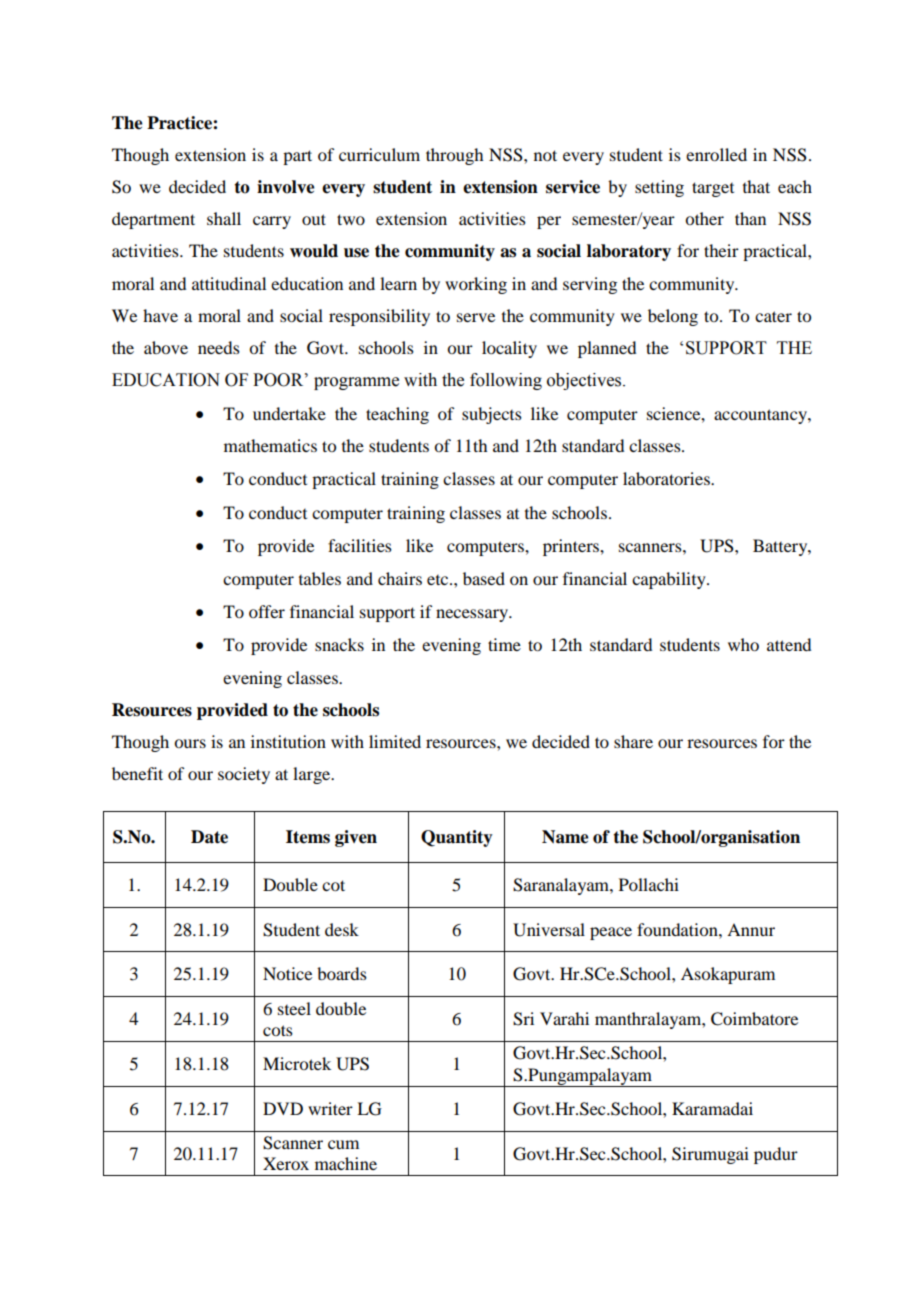  Describe the element at coordinates (457, 838) in the page. I see `Quantity` at that location.
